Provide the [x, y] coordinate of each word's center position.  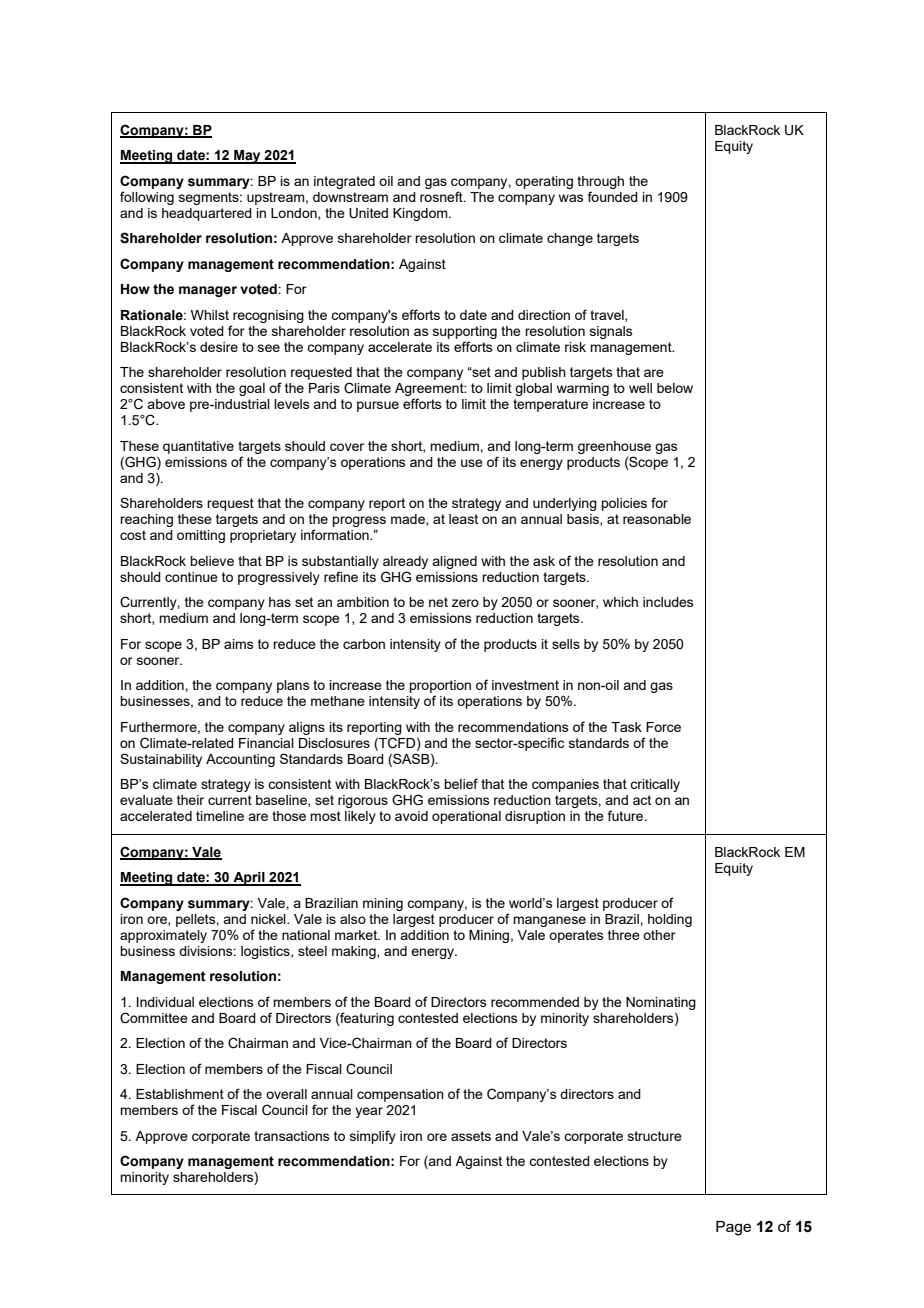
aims [239, 644]
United [368, 213]
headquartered [207, 214]
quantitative [198, 447]
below [675, 388]
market [357, 935]
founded [613, 196]
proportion [440, 688]
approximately [163, 936]
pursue [378, 406]
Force [663, 727]
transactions [292, 1136]
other [659, 935]
